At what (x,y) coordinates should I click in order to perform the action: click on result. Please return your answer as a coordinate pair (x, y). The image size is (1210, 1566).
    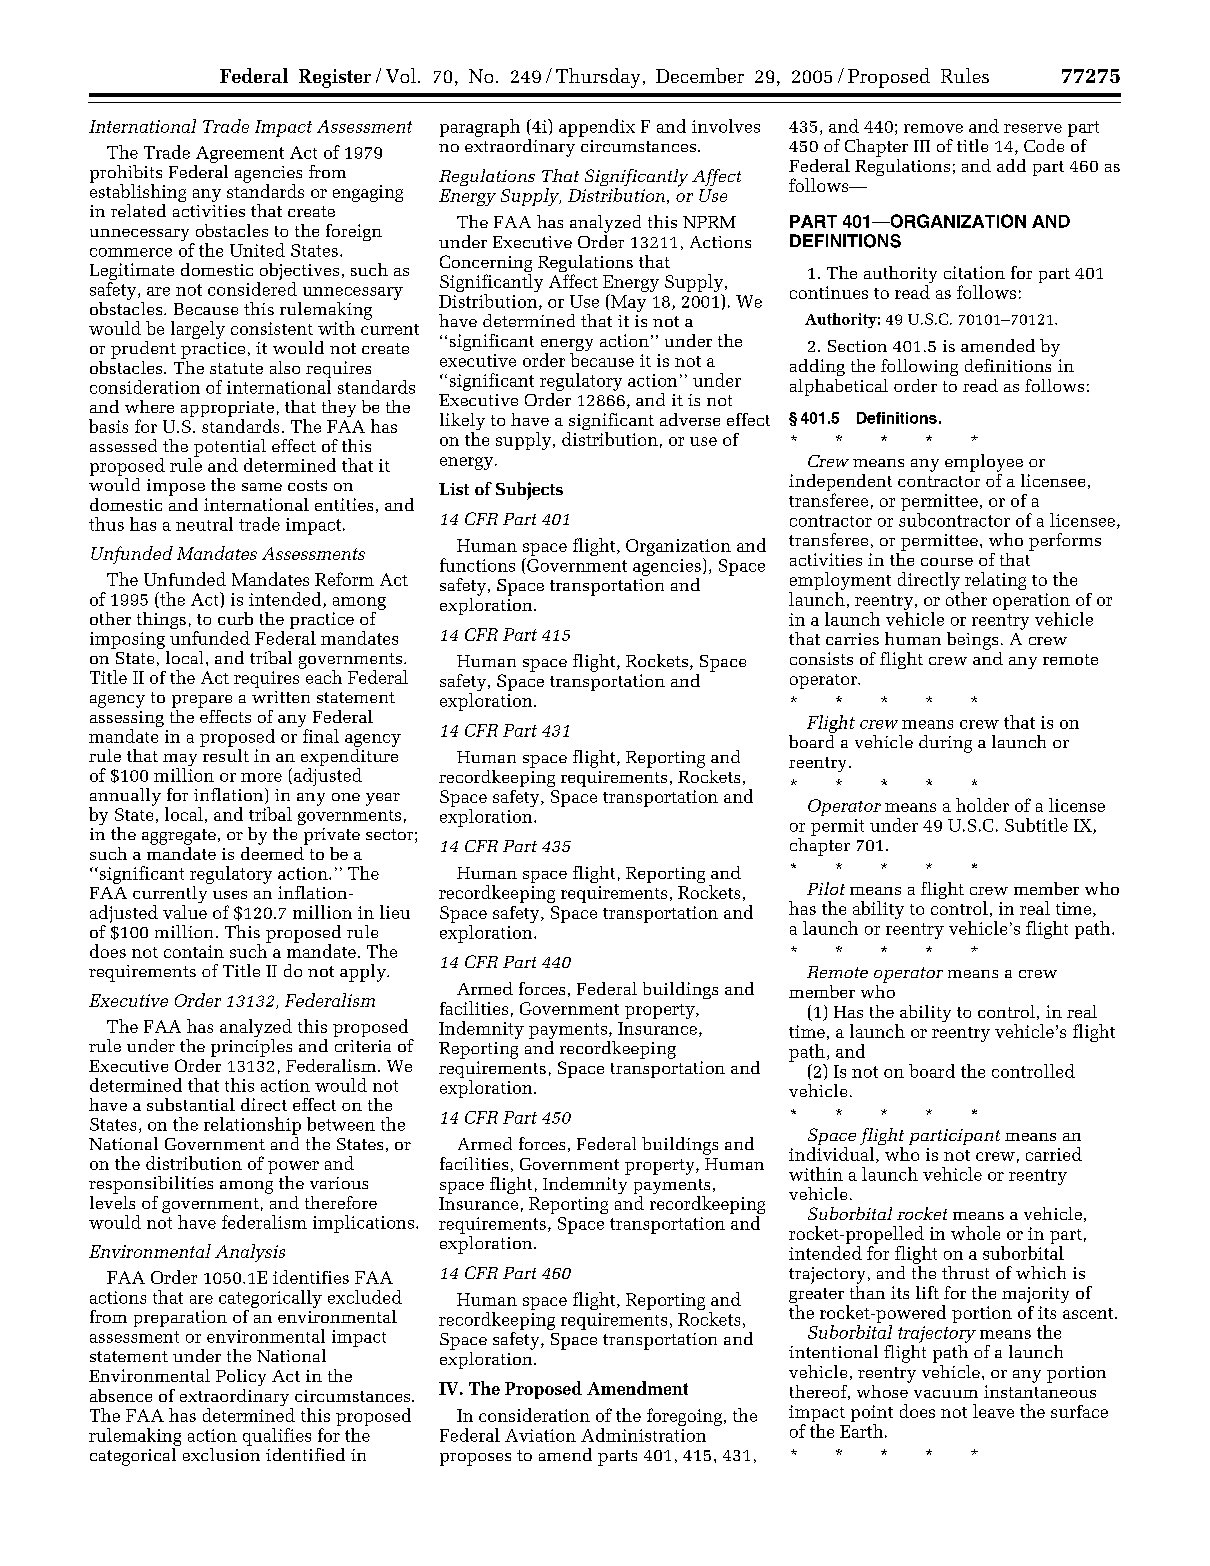
    Looking at the image, I should click on (224, 754).
